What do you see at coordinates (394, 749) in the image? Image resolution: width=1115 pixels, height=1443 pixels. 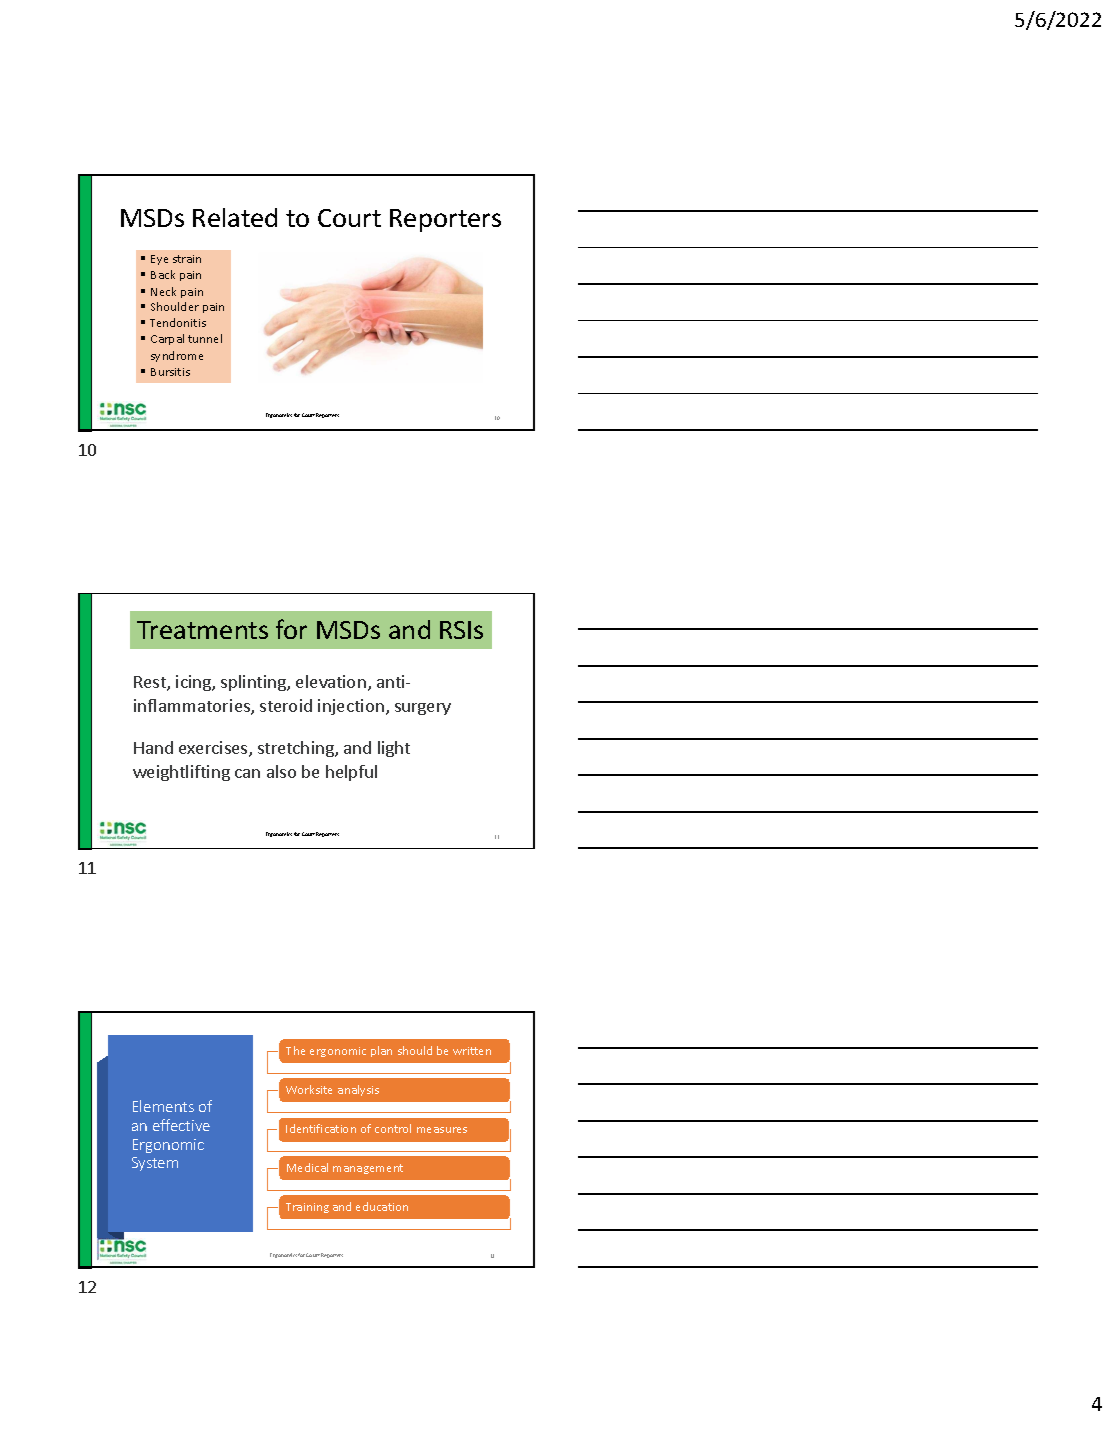 I see `light` at bounding box center [394, 749].
